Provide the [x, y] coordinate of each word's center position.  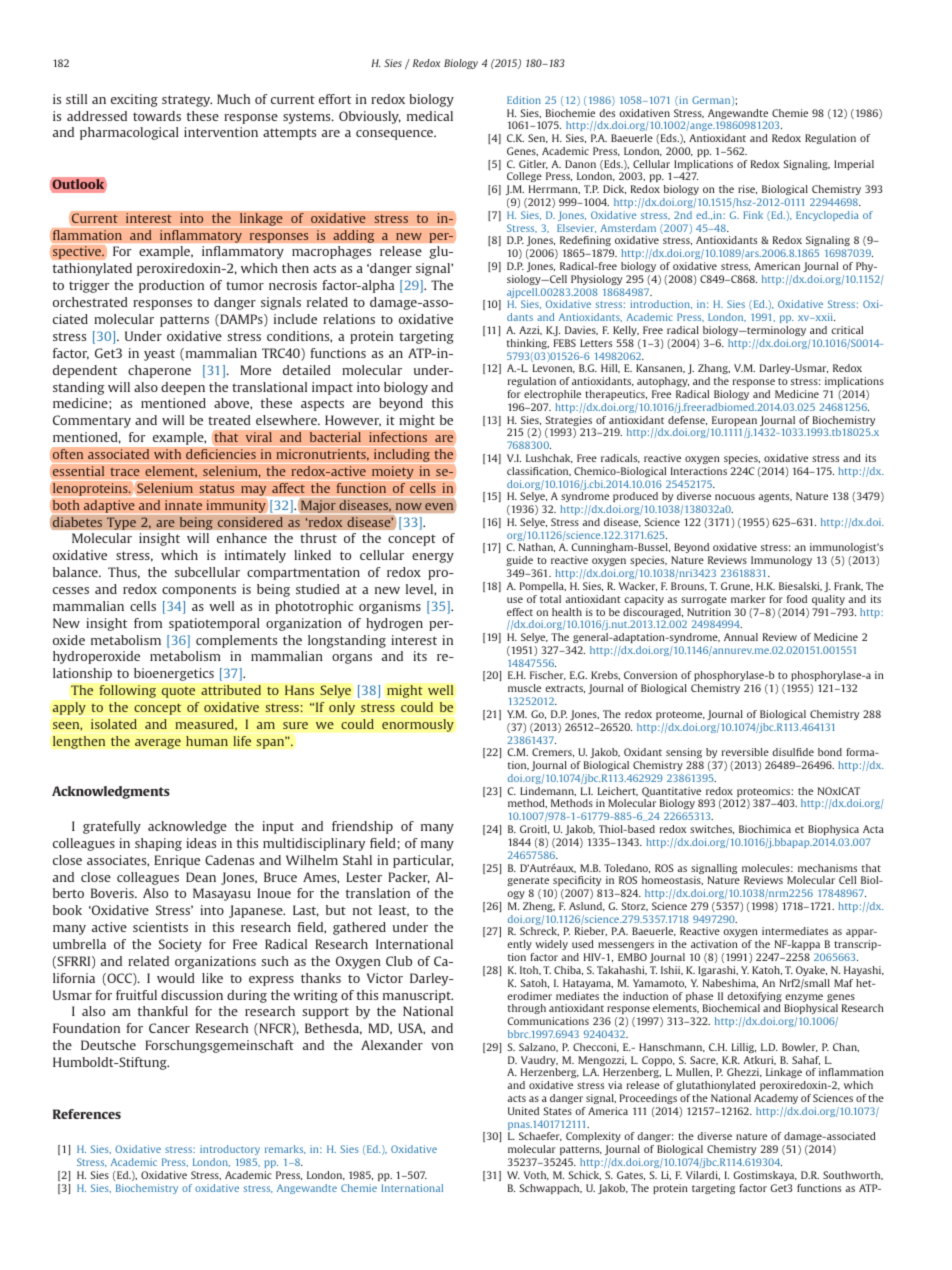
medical [430, 116]
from [148, 623]
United [523, 1111]
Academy [776, 1099]
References [87, 1114]
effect [520, 612]
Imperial [854, 165]
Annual [741, 637]
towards [157, 116]
